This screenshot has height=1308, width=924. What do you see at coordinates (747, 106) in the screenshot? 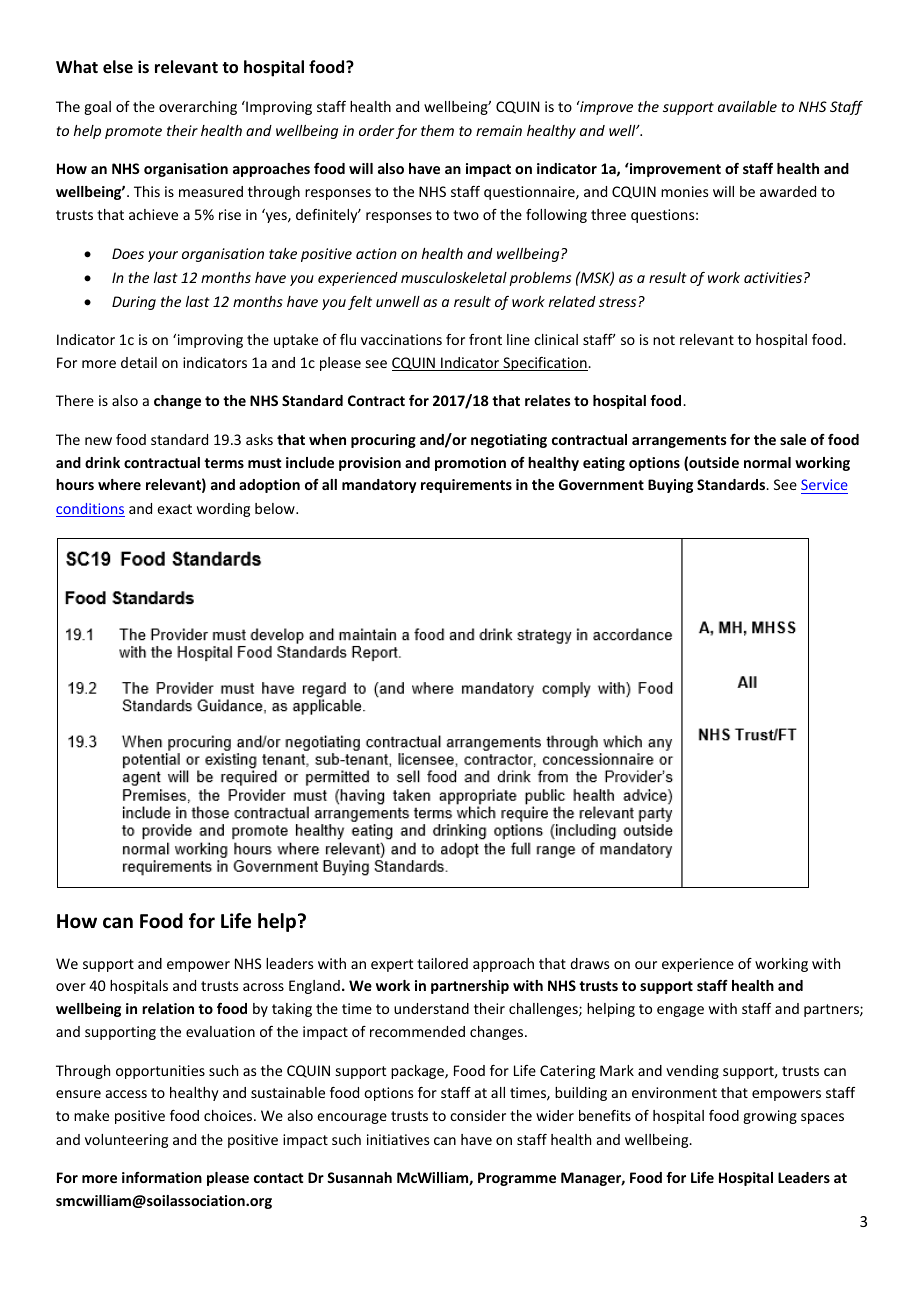
I see `available` at bounding box center [747, 106].
